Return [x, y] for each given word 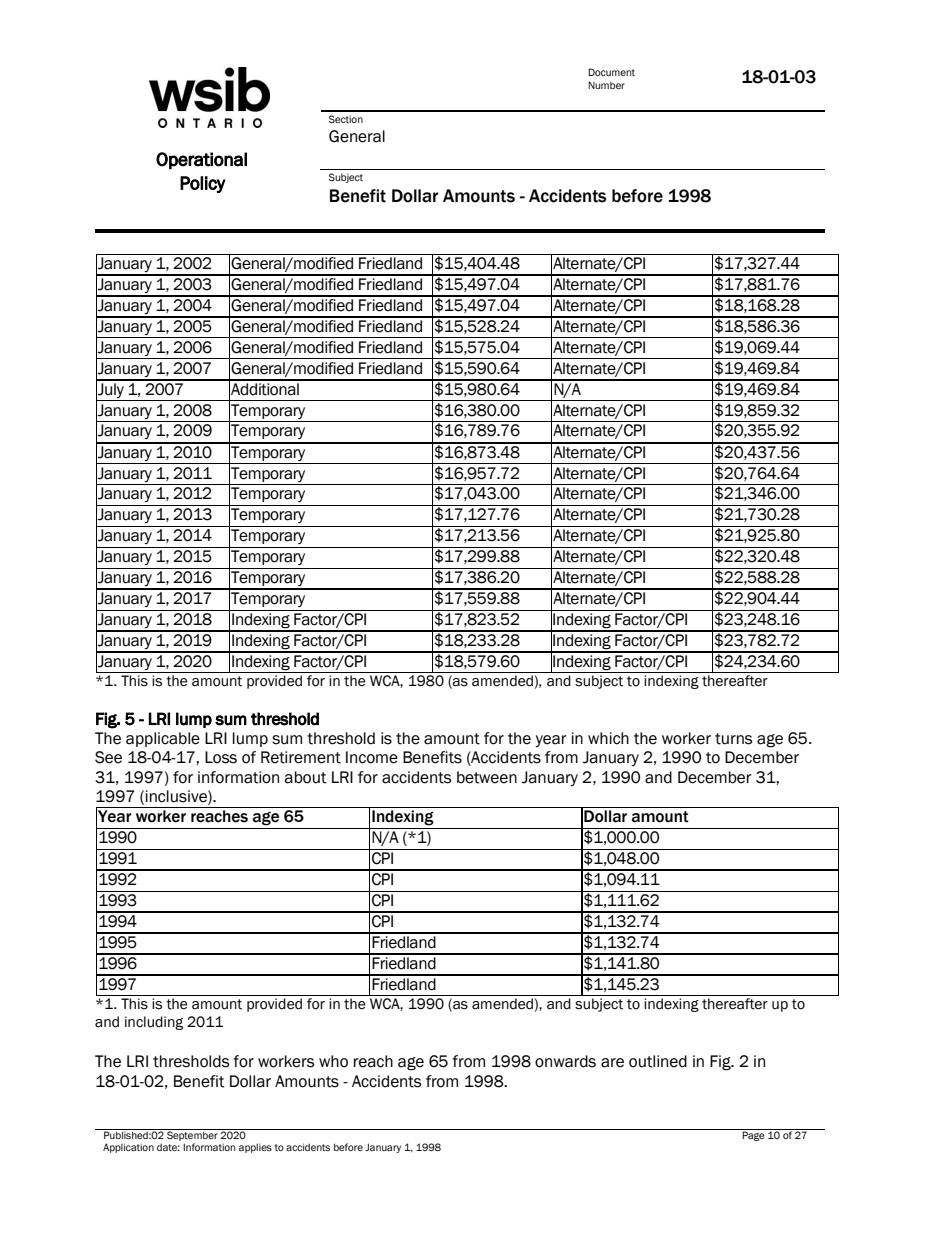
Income [372, 757]
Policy [203, 184]
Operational [201, 160]
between [487, 777]
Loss [221, 757]
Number [606, 85]
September [192, 1135]
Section [346, 119]
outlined [658, 1061]
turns [733, 739]
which [608, 738]
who [333, 1061]
